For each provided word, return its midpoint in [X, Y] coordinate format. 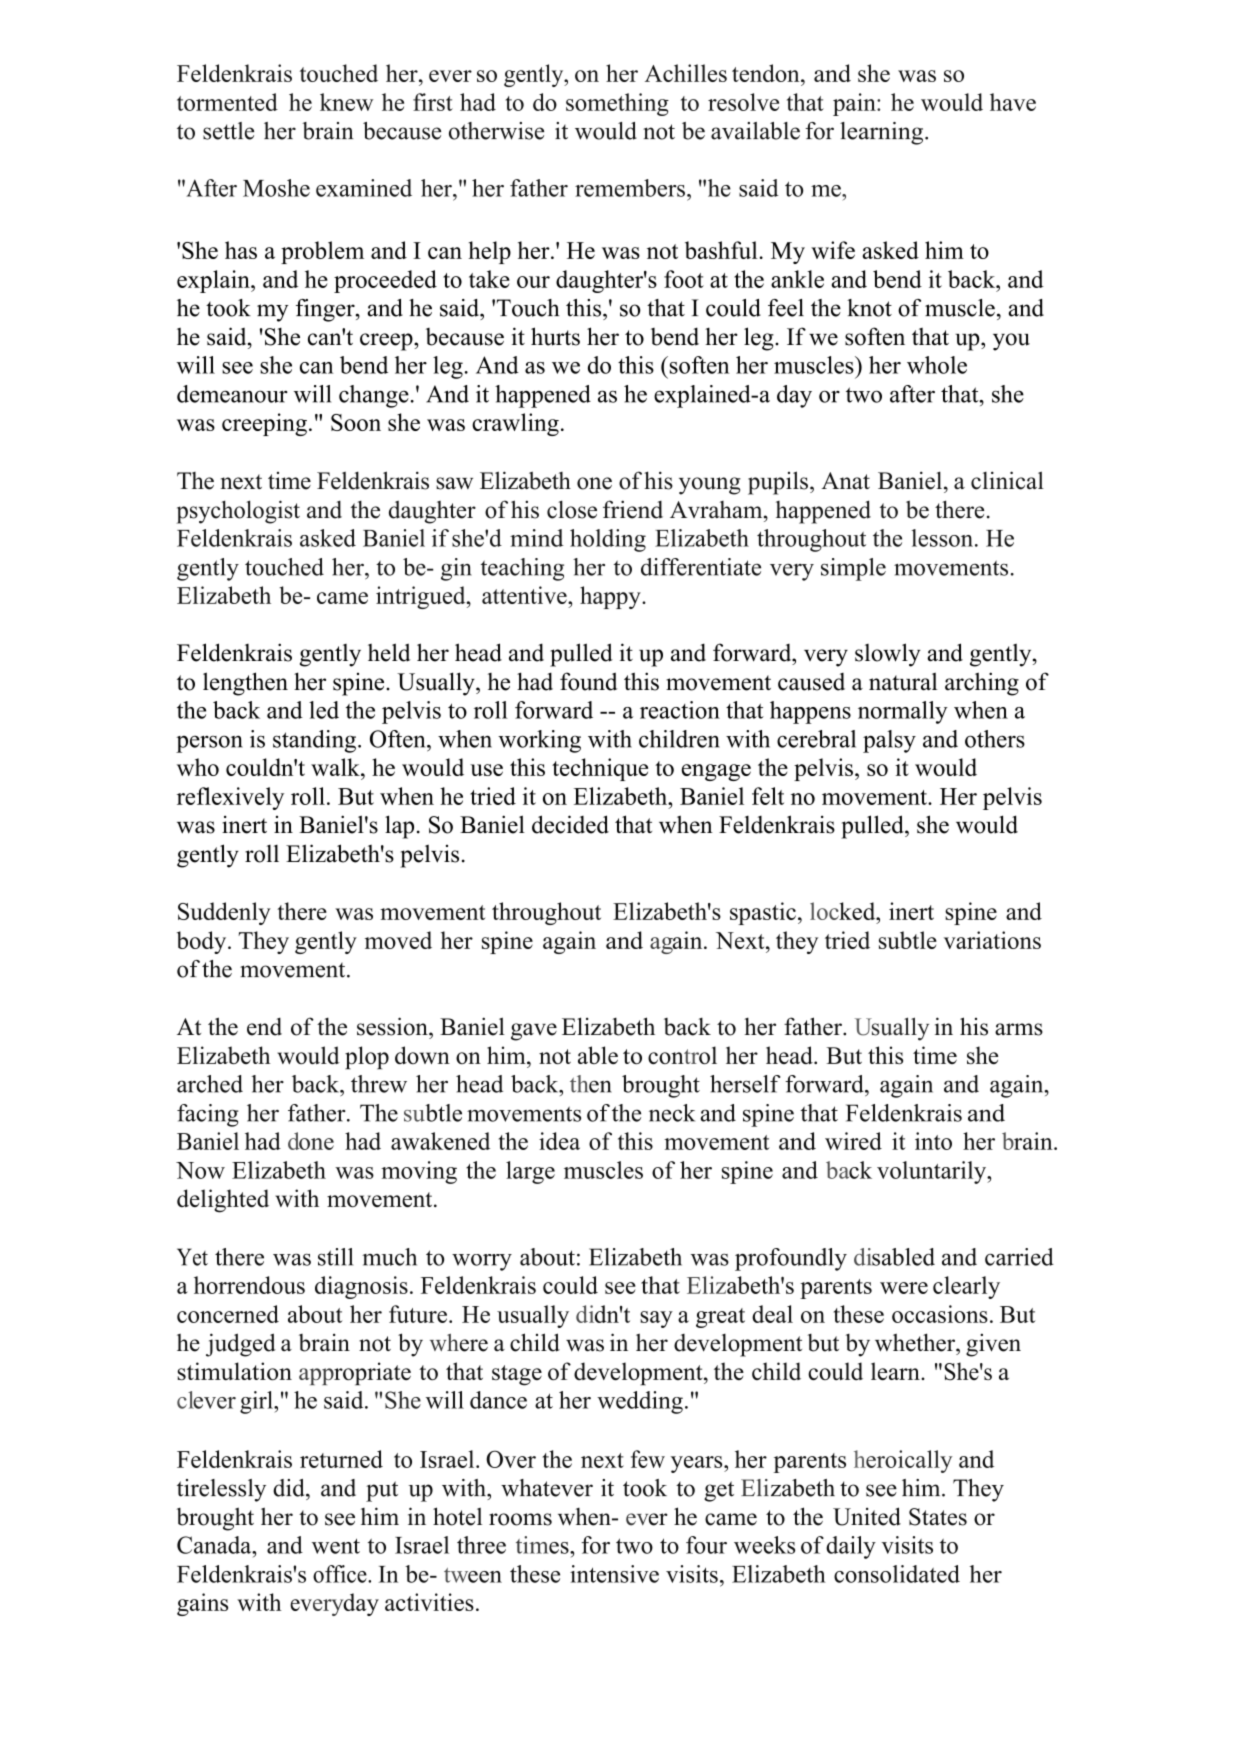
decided [570, 824]
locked [844, 911]
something [617, 104]
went [336, 1546]
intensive [614, 1574]
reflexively [230, 798]
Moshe [276, 188]
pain [855, 104]
